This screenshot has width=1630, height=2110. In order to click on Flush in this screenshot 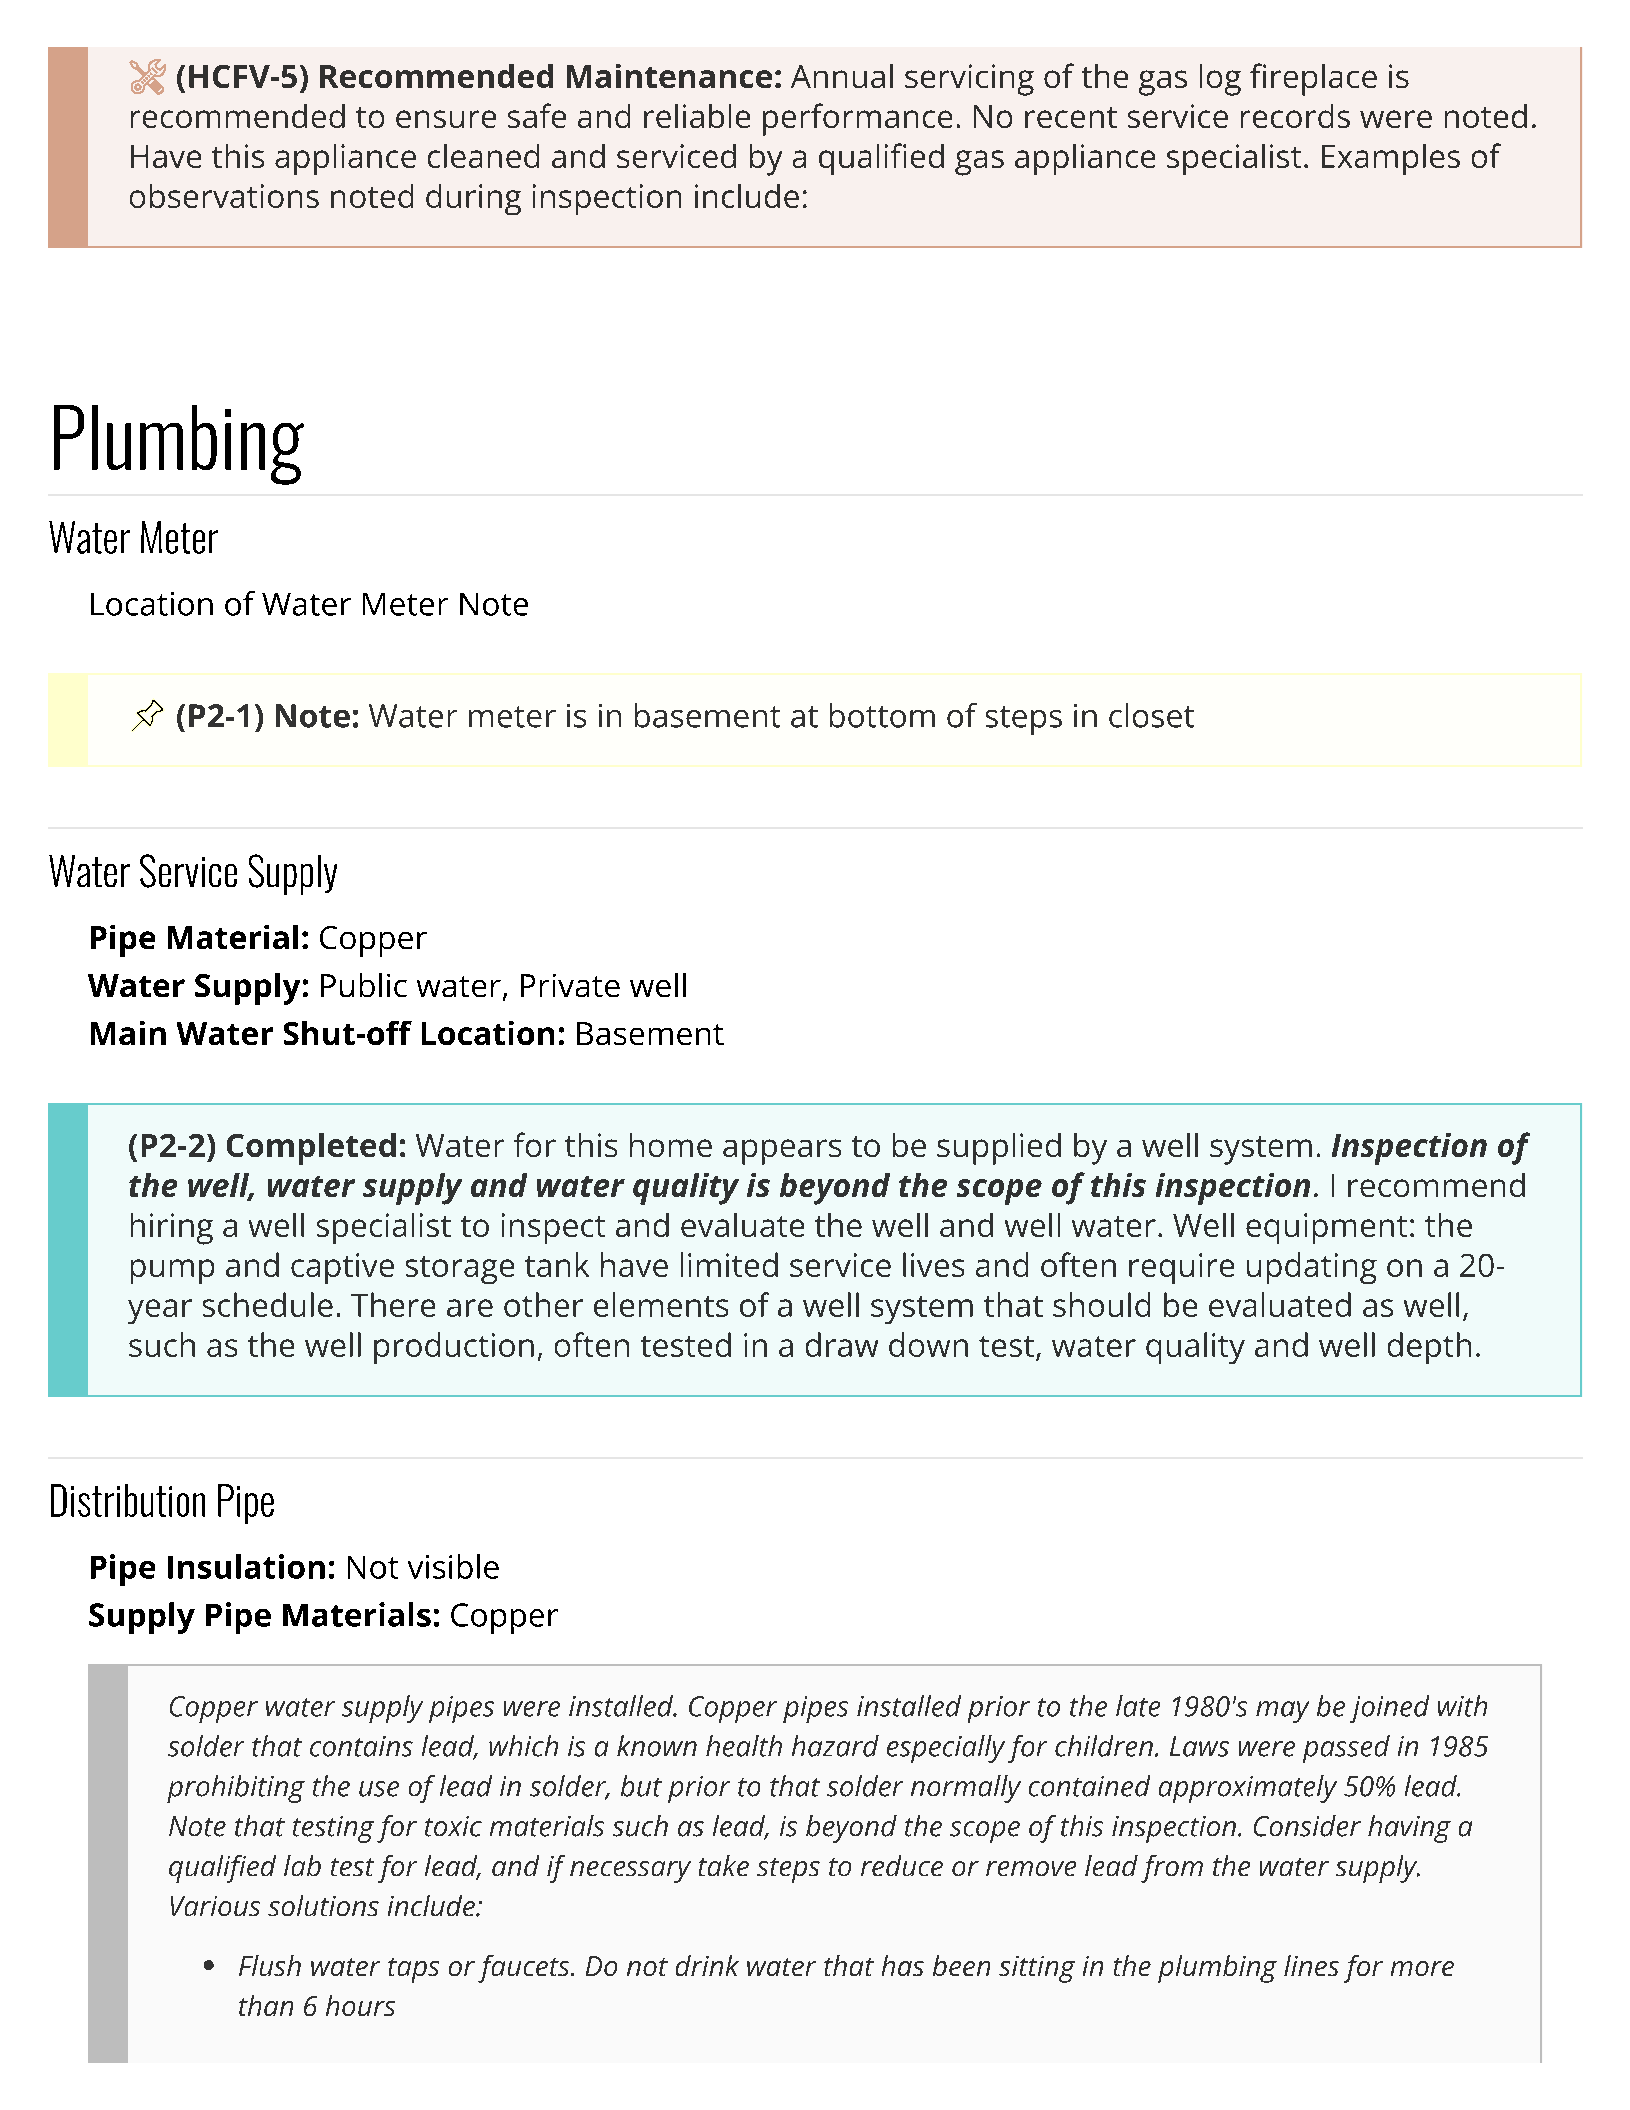, I will do `click(270, 1965)`.
